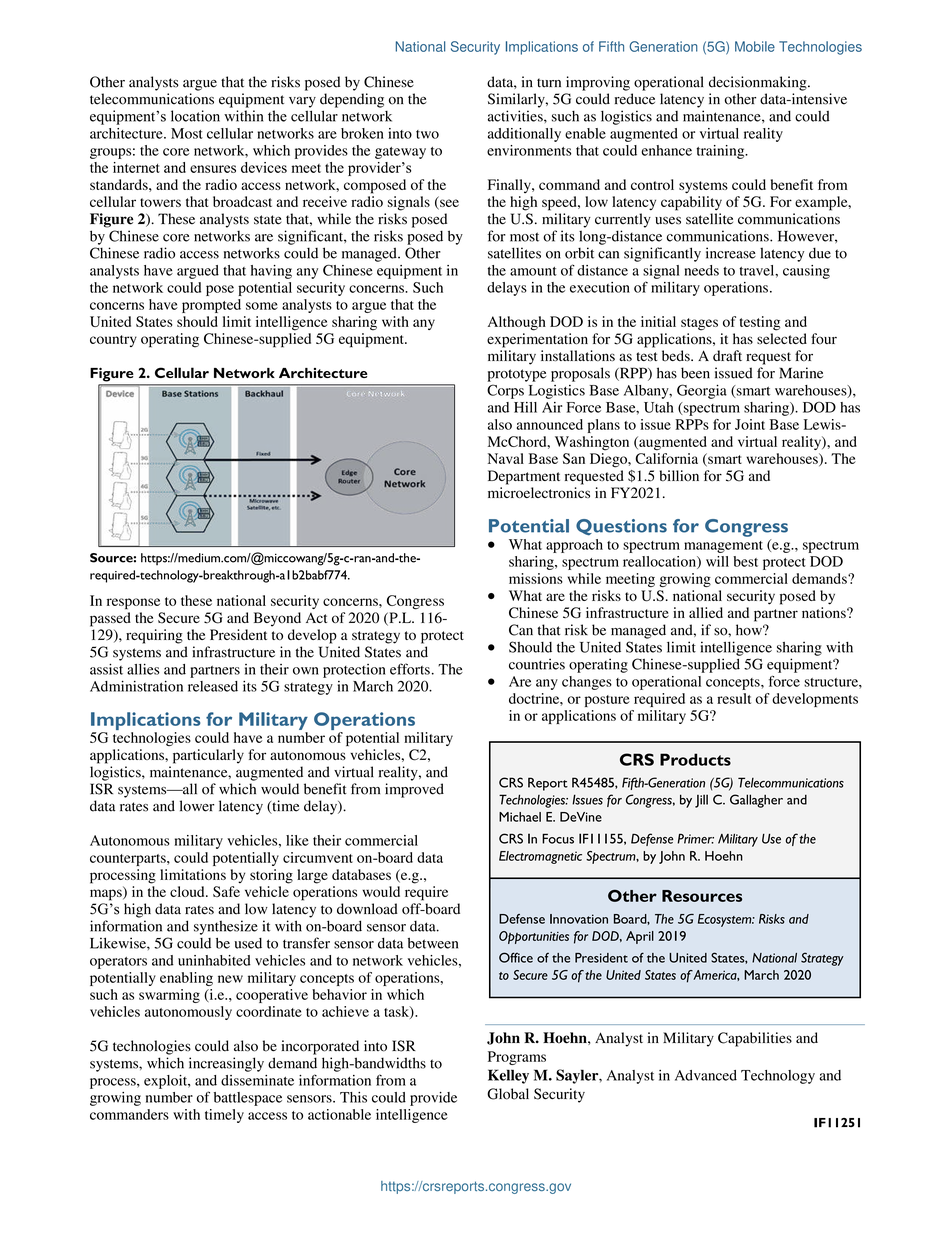 The height and width of the screenshot is (1233, 952). What do you see at coordinates (759, 83) in the screenshot?
I see `decisionmaking` at bounding box center [759, 83].
